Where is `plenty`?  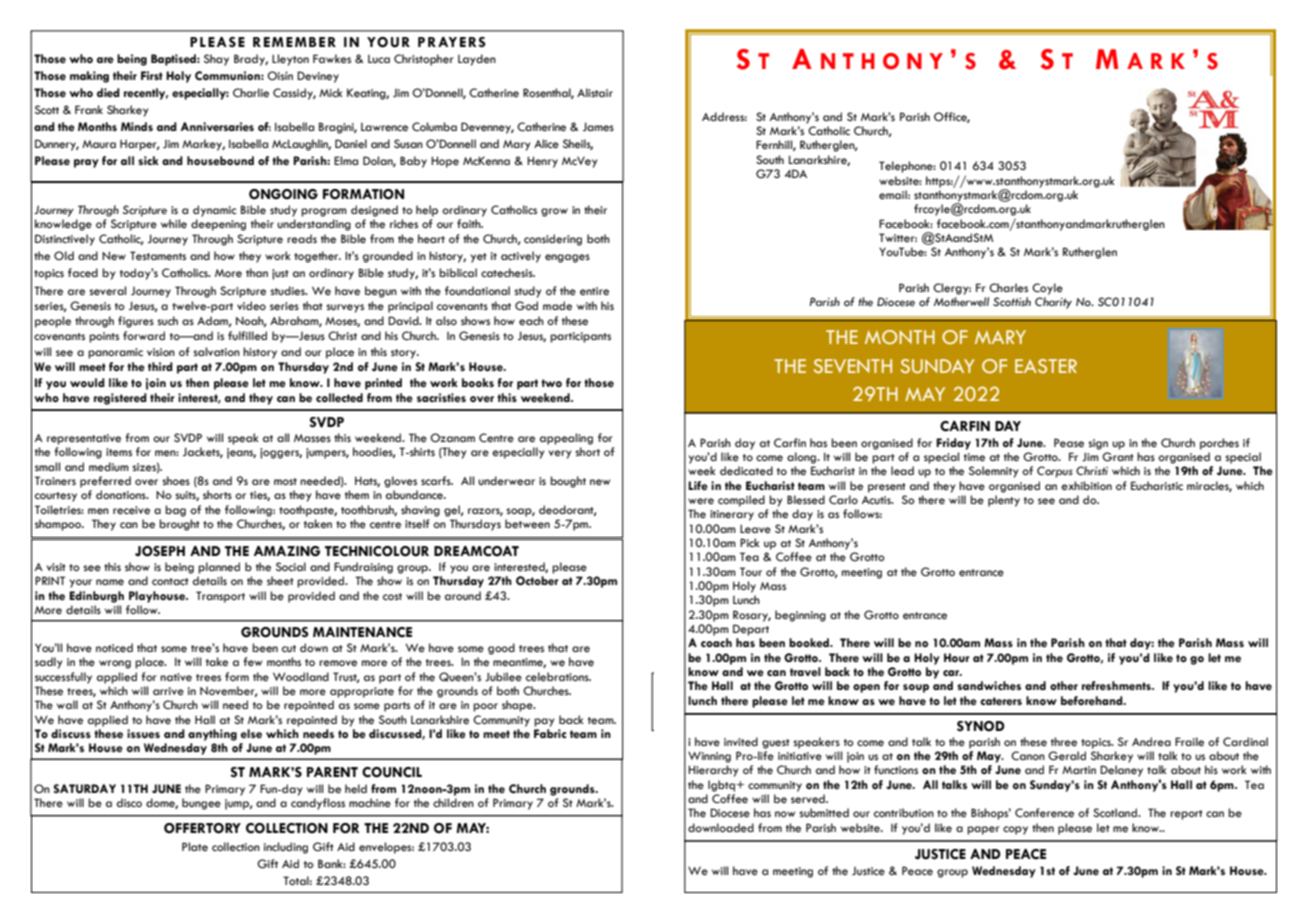 plenty is located at coordinates (1004, 501).
